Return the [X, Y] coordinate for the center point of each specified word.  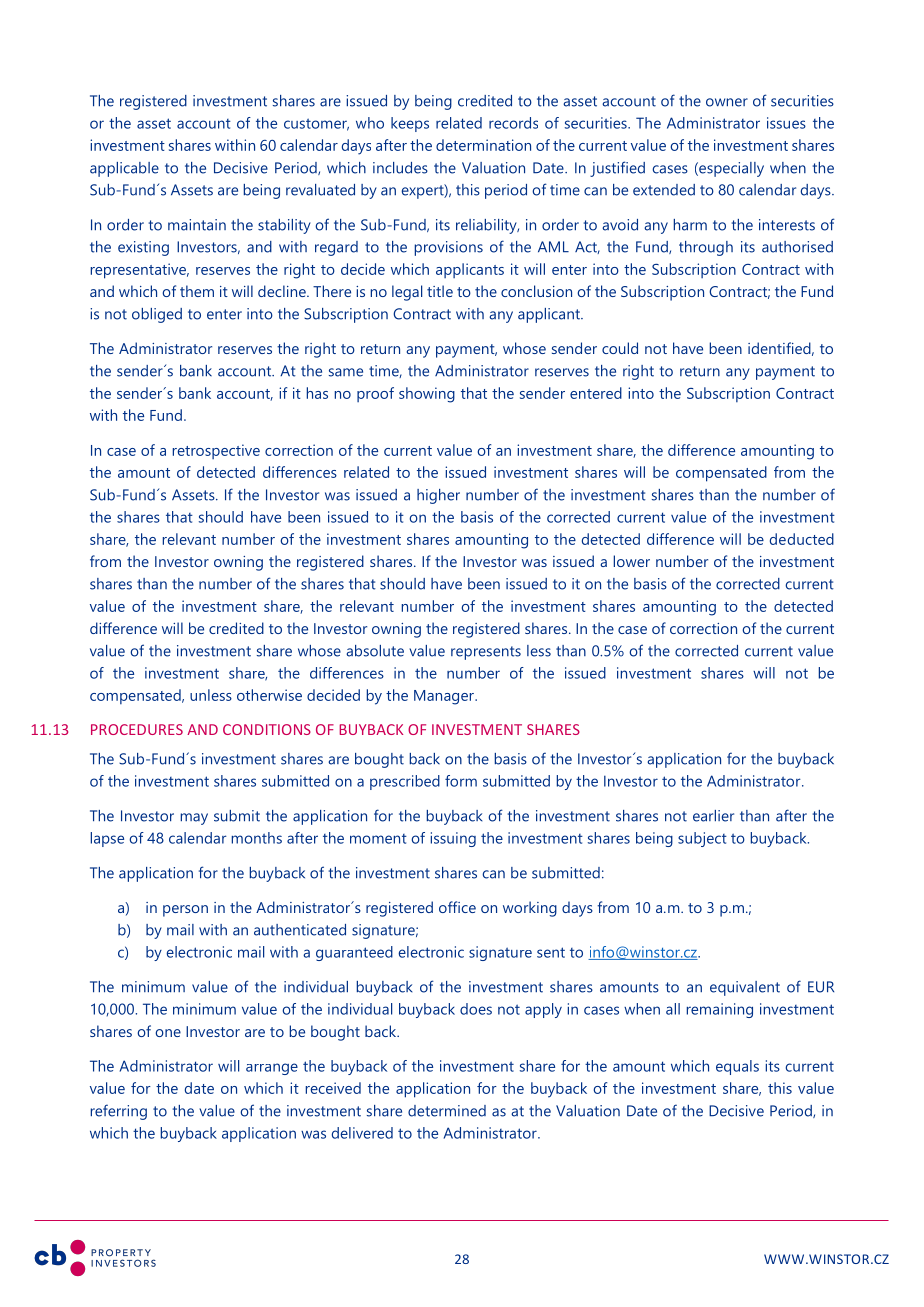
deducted [802, 539]
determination [483, 145]
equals [737, 1067]
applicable [124, 169]
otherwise [269, 695]
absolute [375, 651]
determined [447, 1111]
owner [727, 102]
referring [118, 1112]
